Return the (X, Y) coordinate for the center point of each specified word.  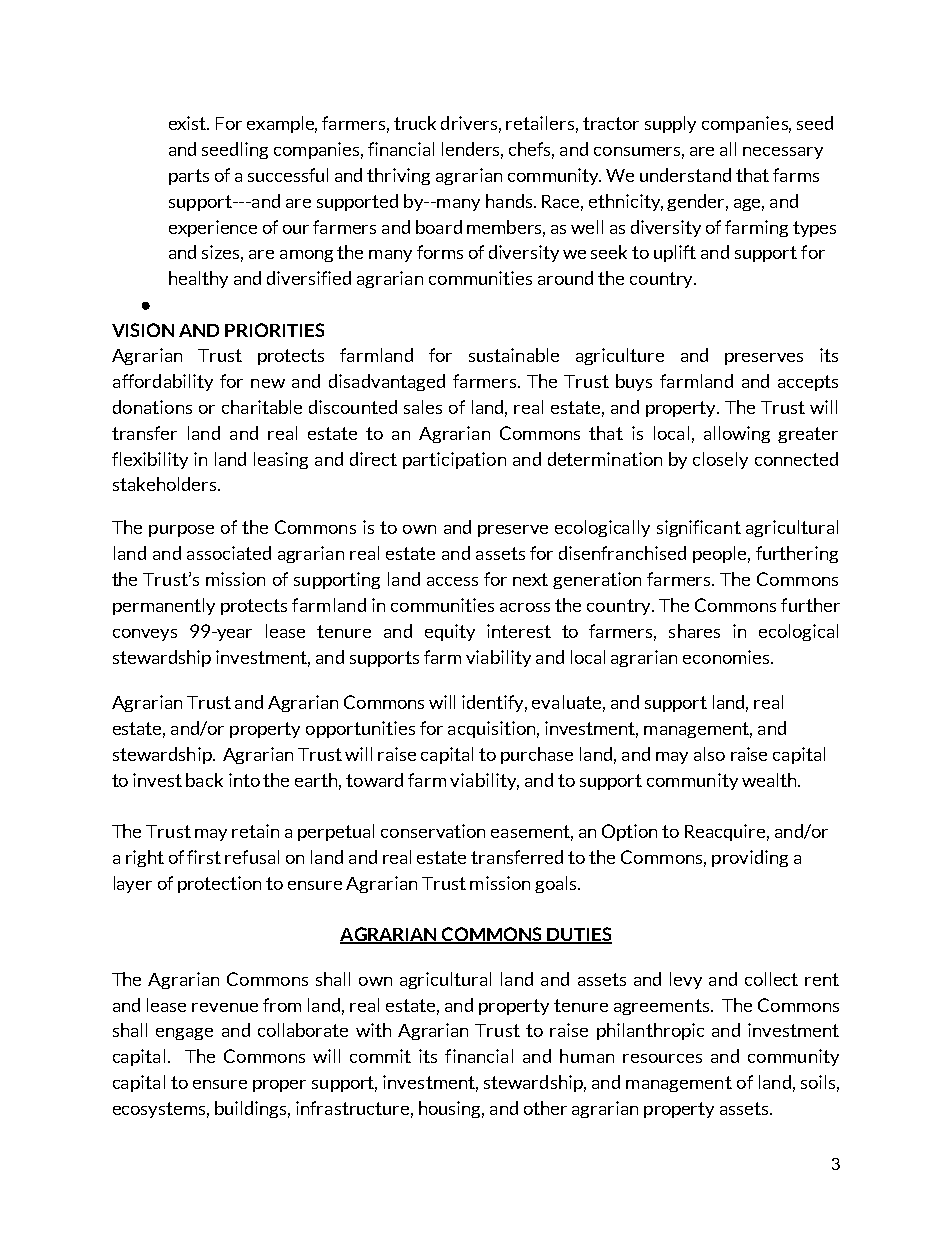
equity (450, 632)
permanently (164, 606)
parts (189, 177)
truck (415, 123)
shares (694, 631)
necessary (783, 153)
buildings (252, 1109)
